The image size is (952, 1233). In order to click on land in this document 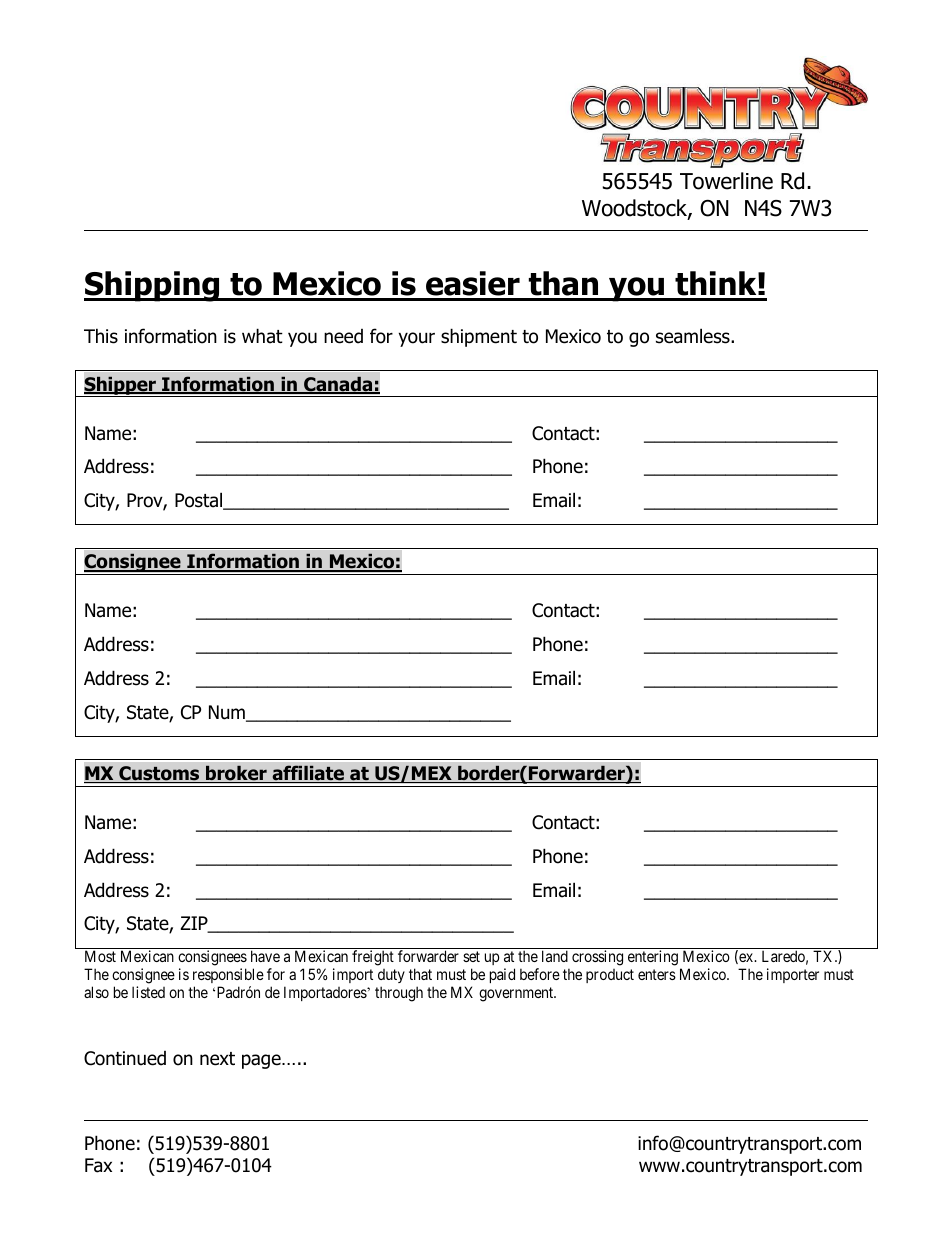, I will do `click(555, 956)`.
